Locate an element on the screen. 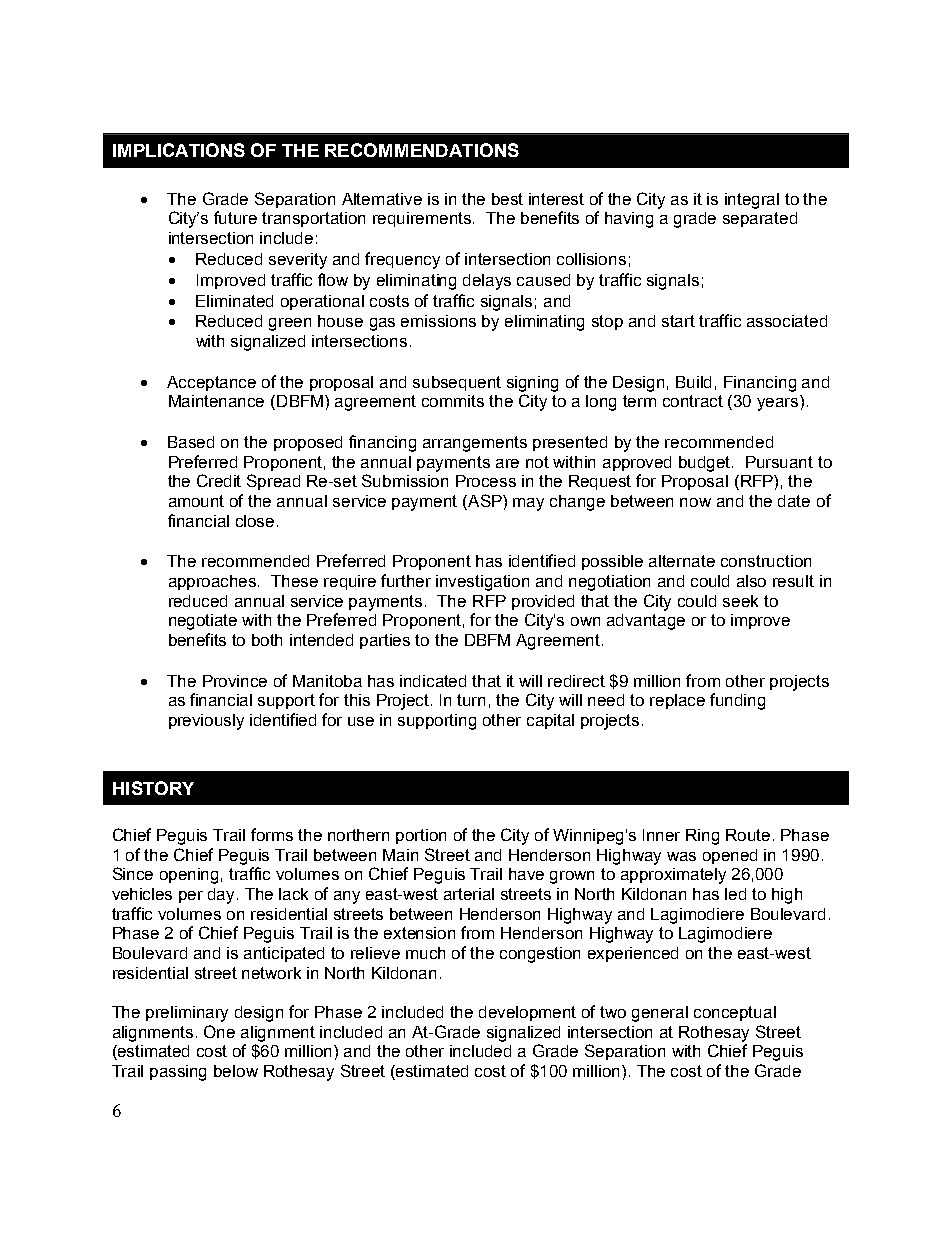 The height and width of the screenshot is (1233, 952). development is located at coordinates (527, 1013).
